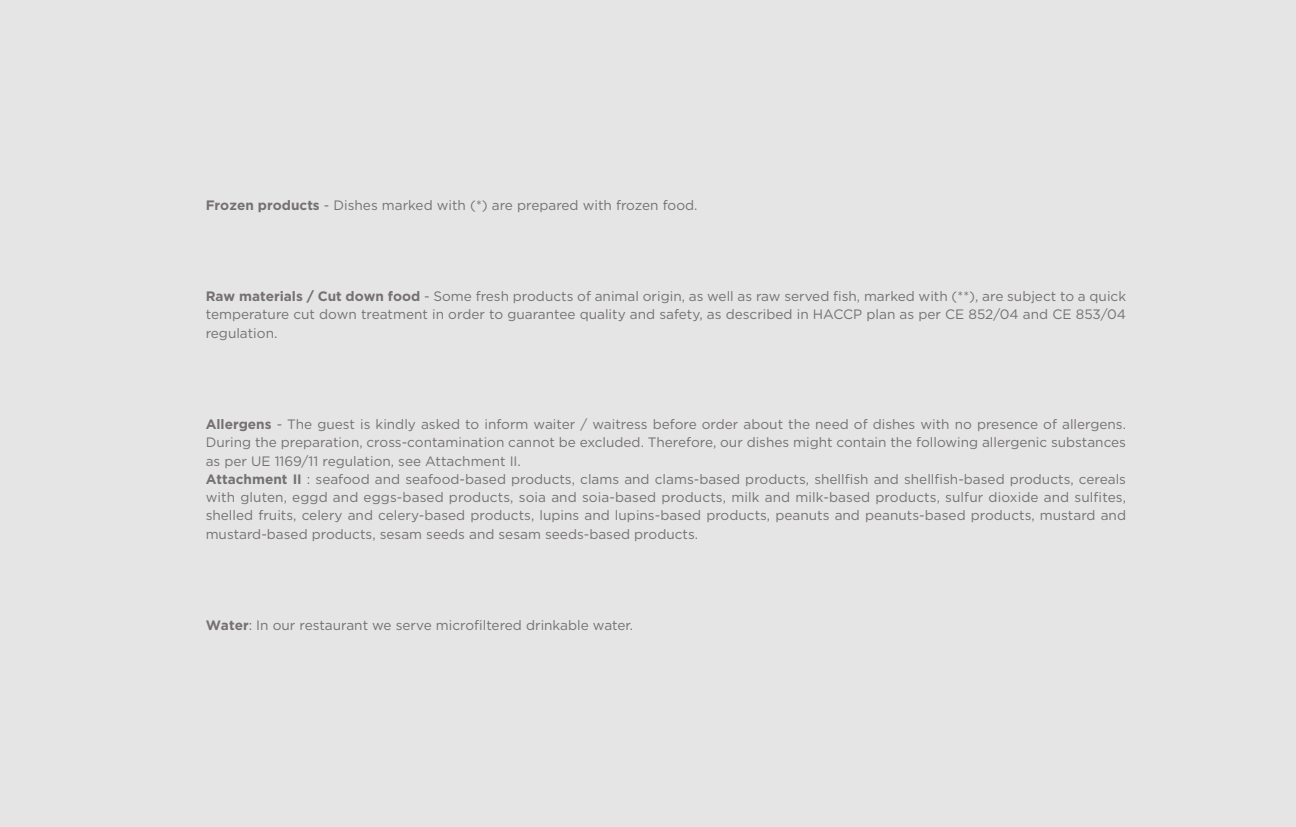 The width and height of the screenshot is (1296, 827). I want to click on dioxide, so click(1013, 497).
